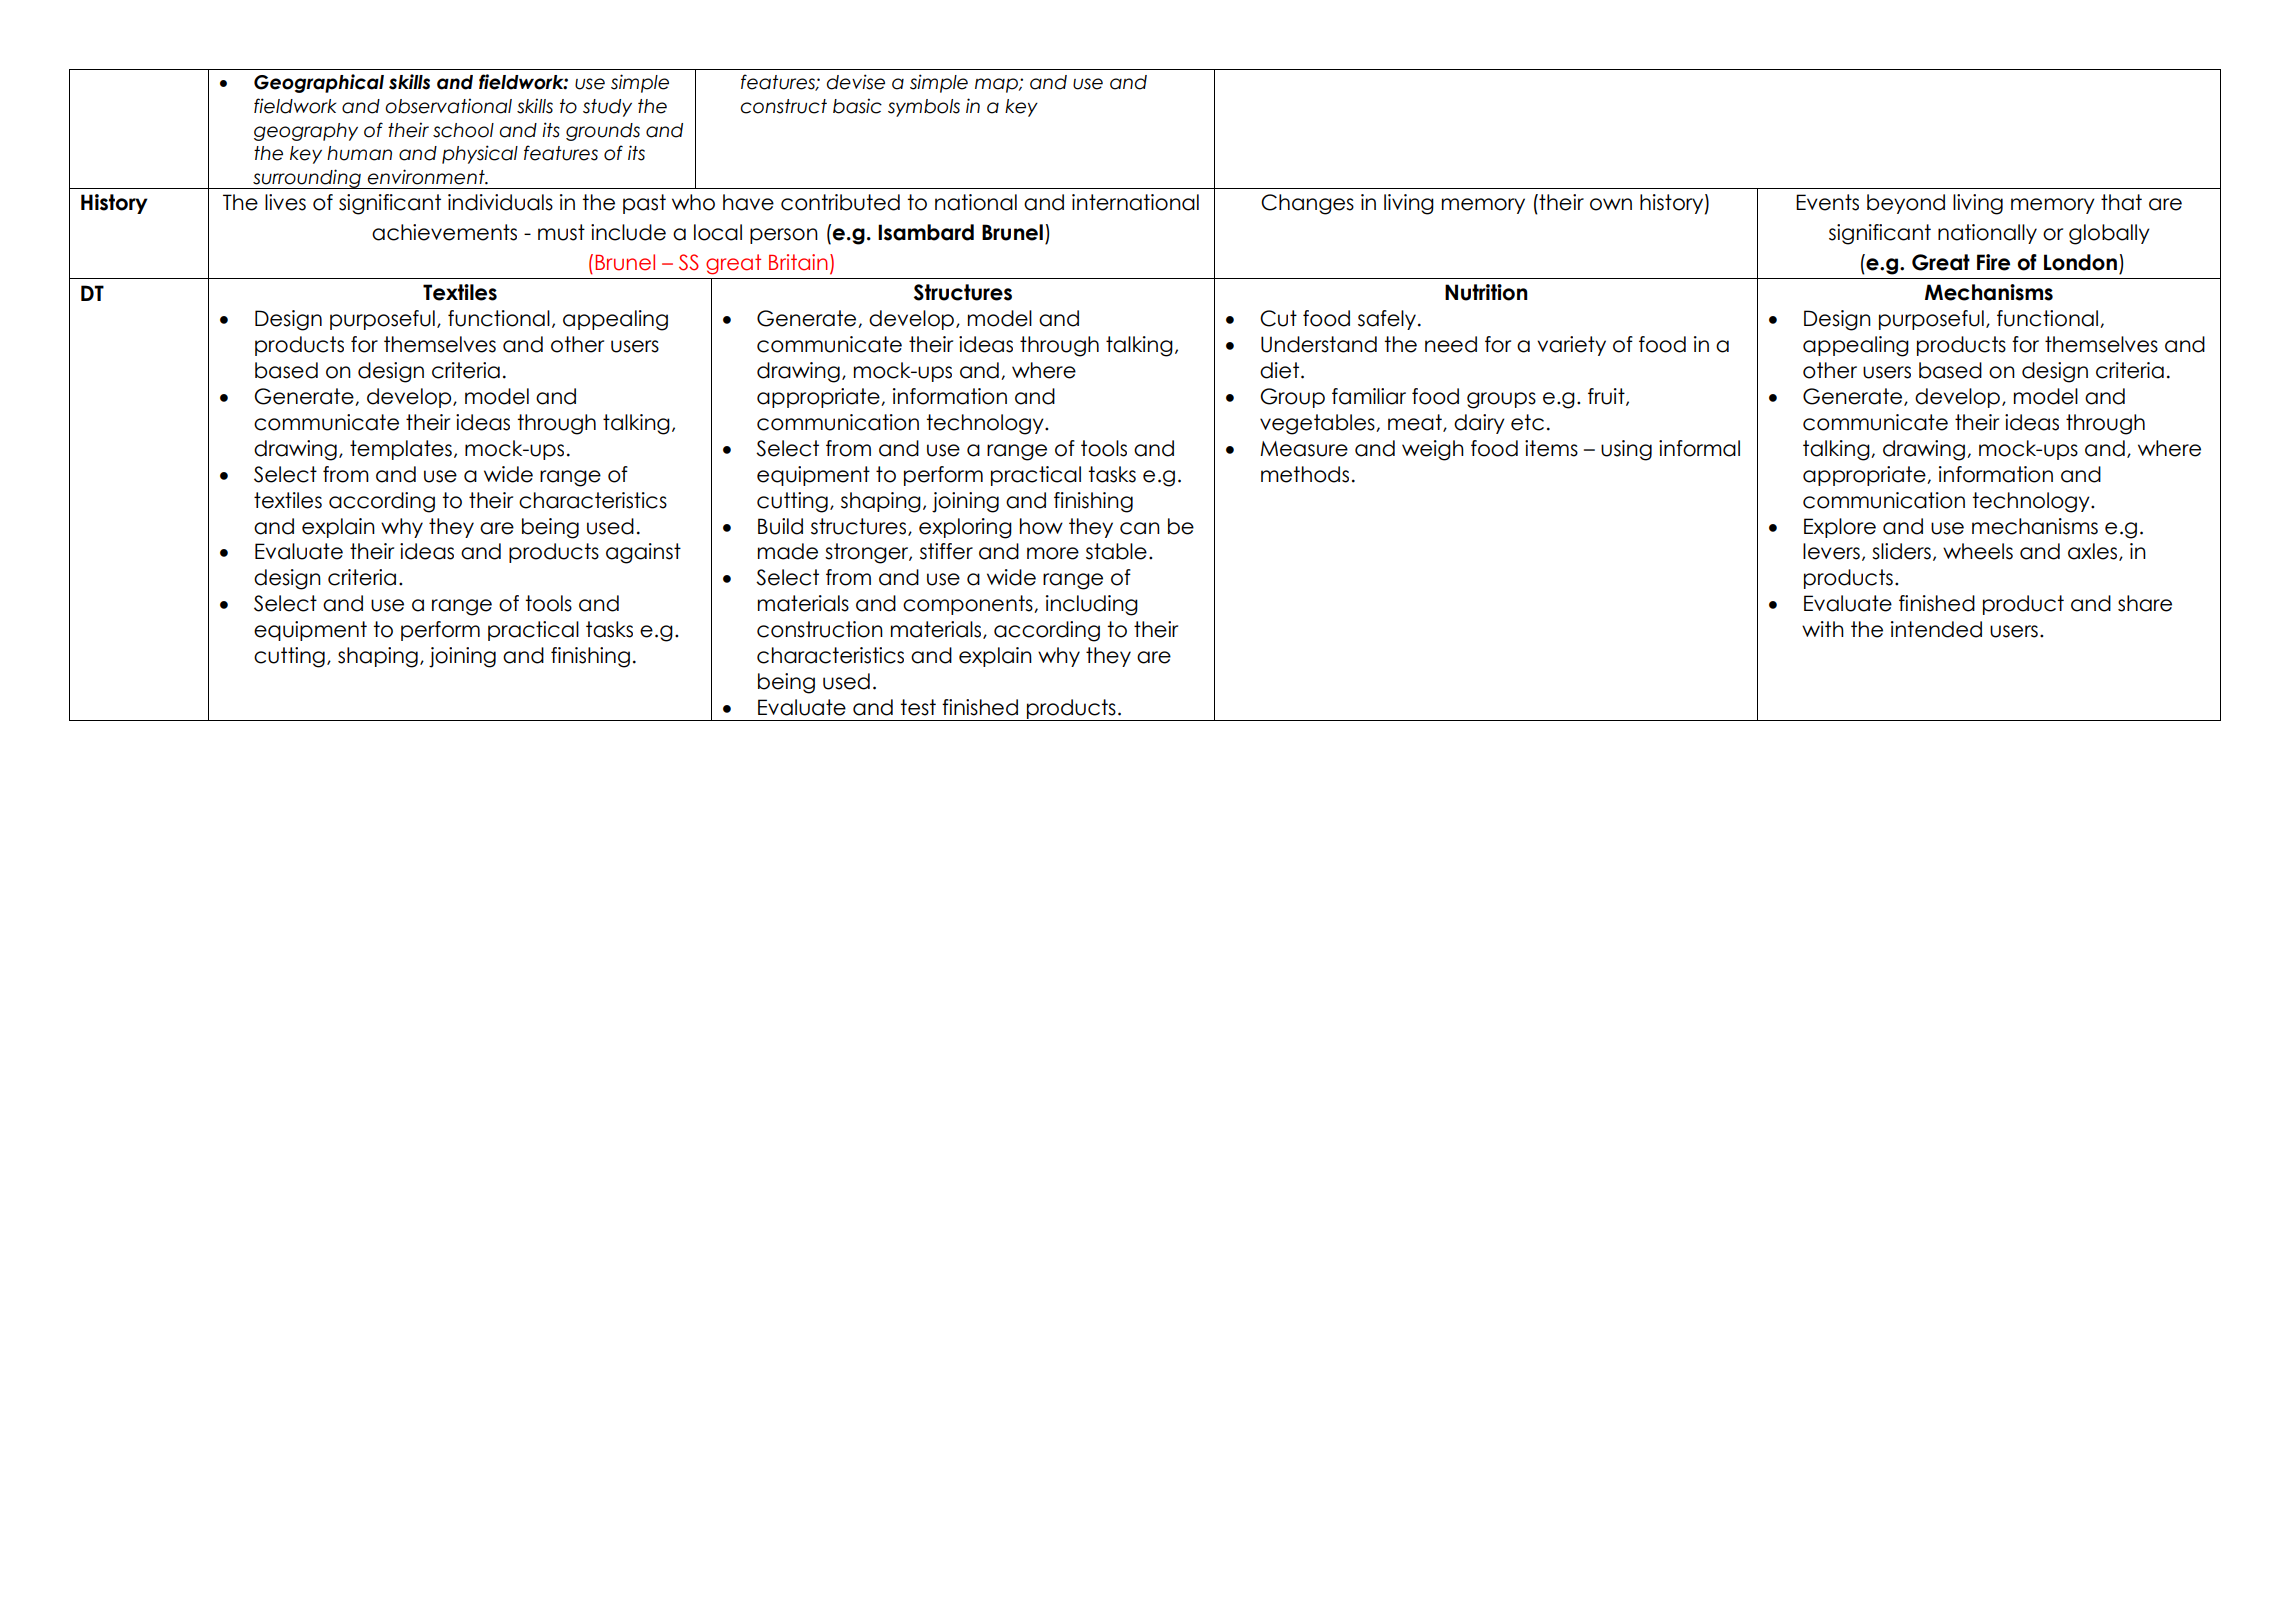 This screenshot has width=2287, height=1617. Describe the element at coordinates (401, 450) in the screenshot. I see `templates` at that location.
